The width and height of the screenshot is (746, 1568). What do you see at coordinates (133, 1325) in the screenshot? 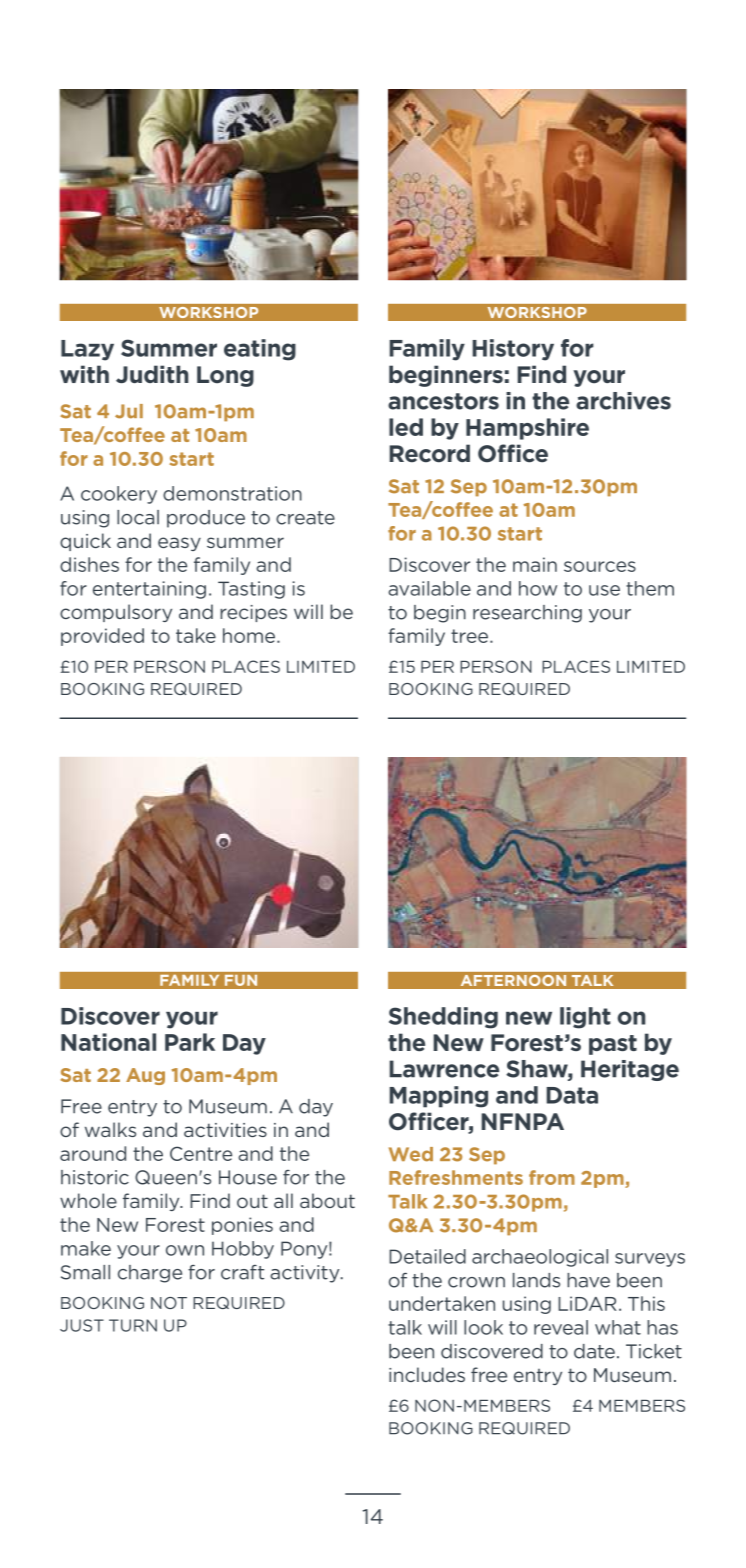
I see `TURN` at bounding box center [133, 1325].
